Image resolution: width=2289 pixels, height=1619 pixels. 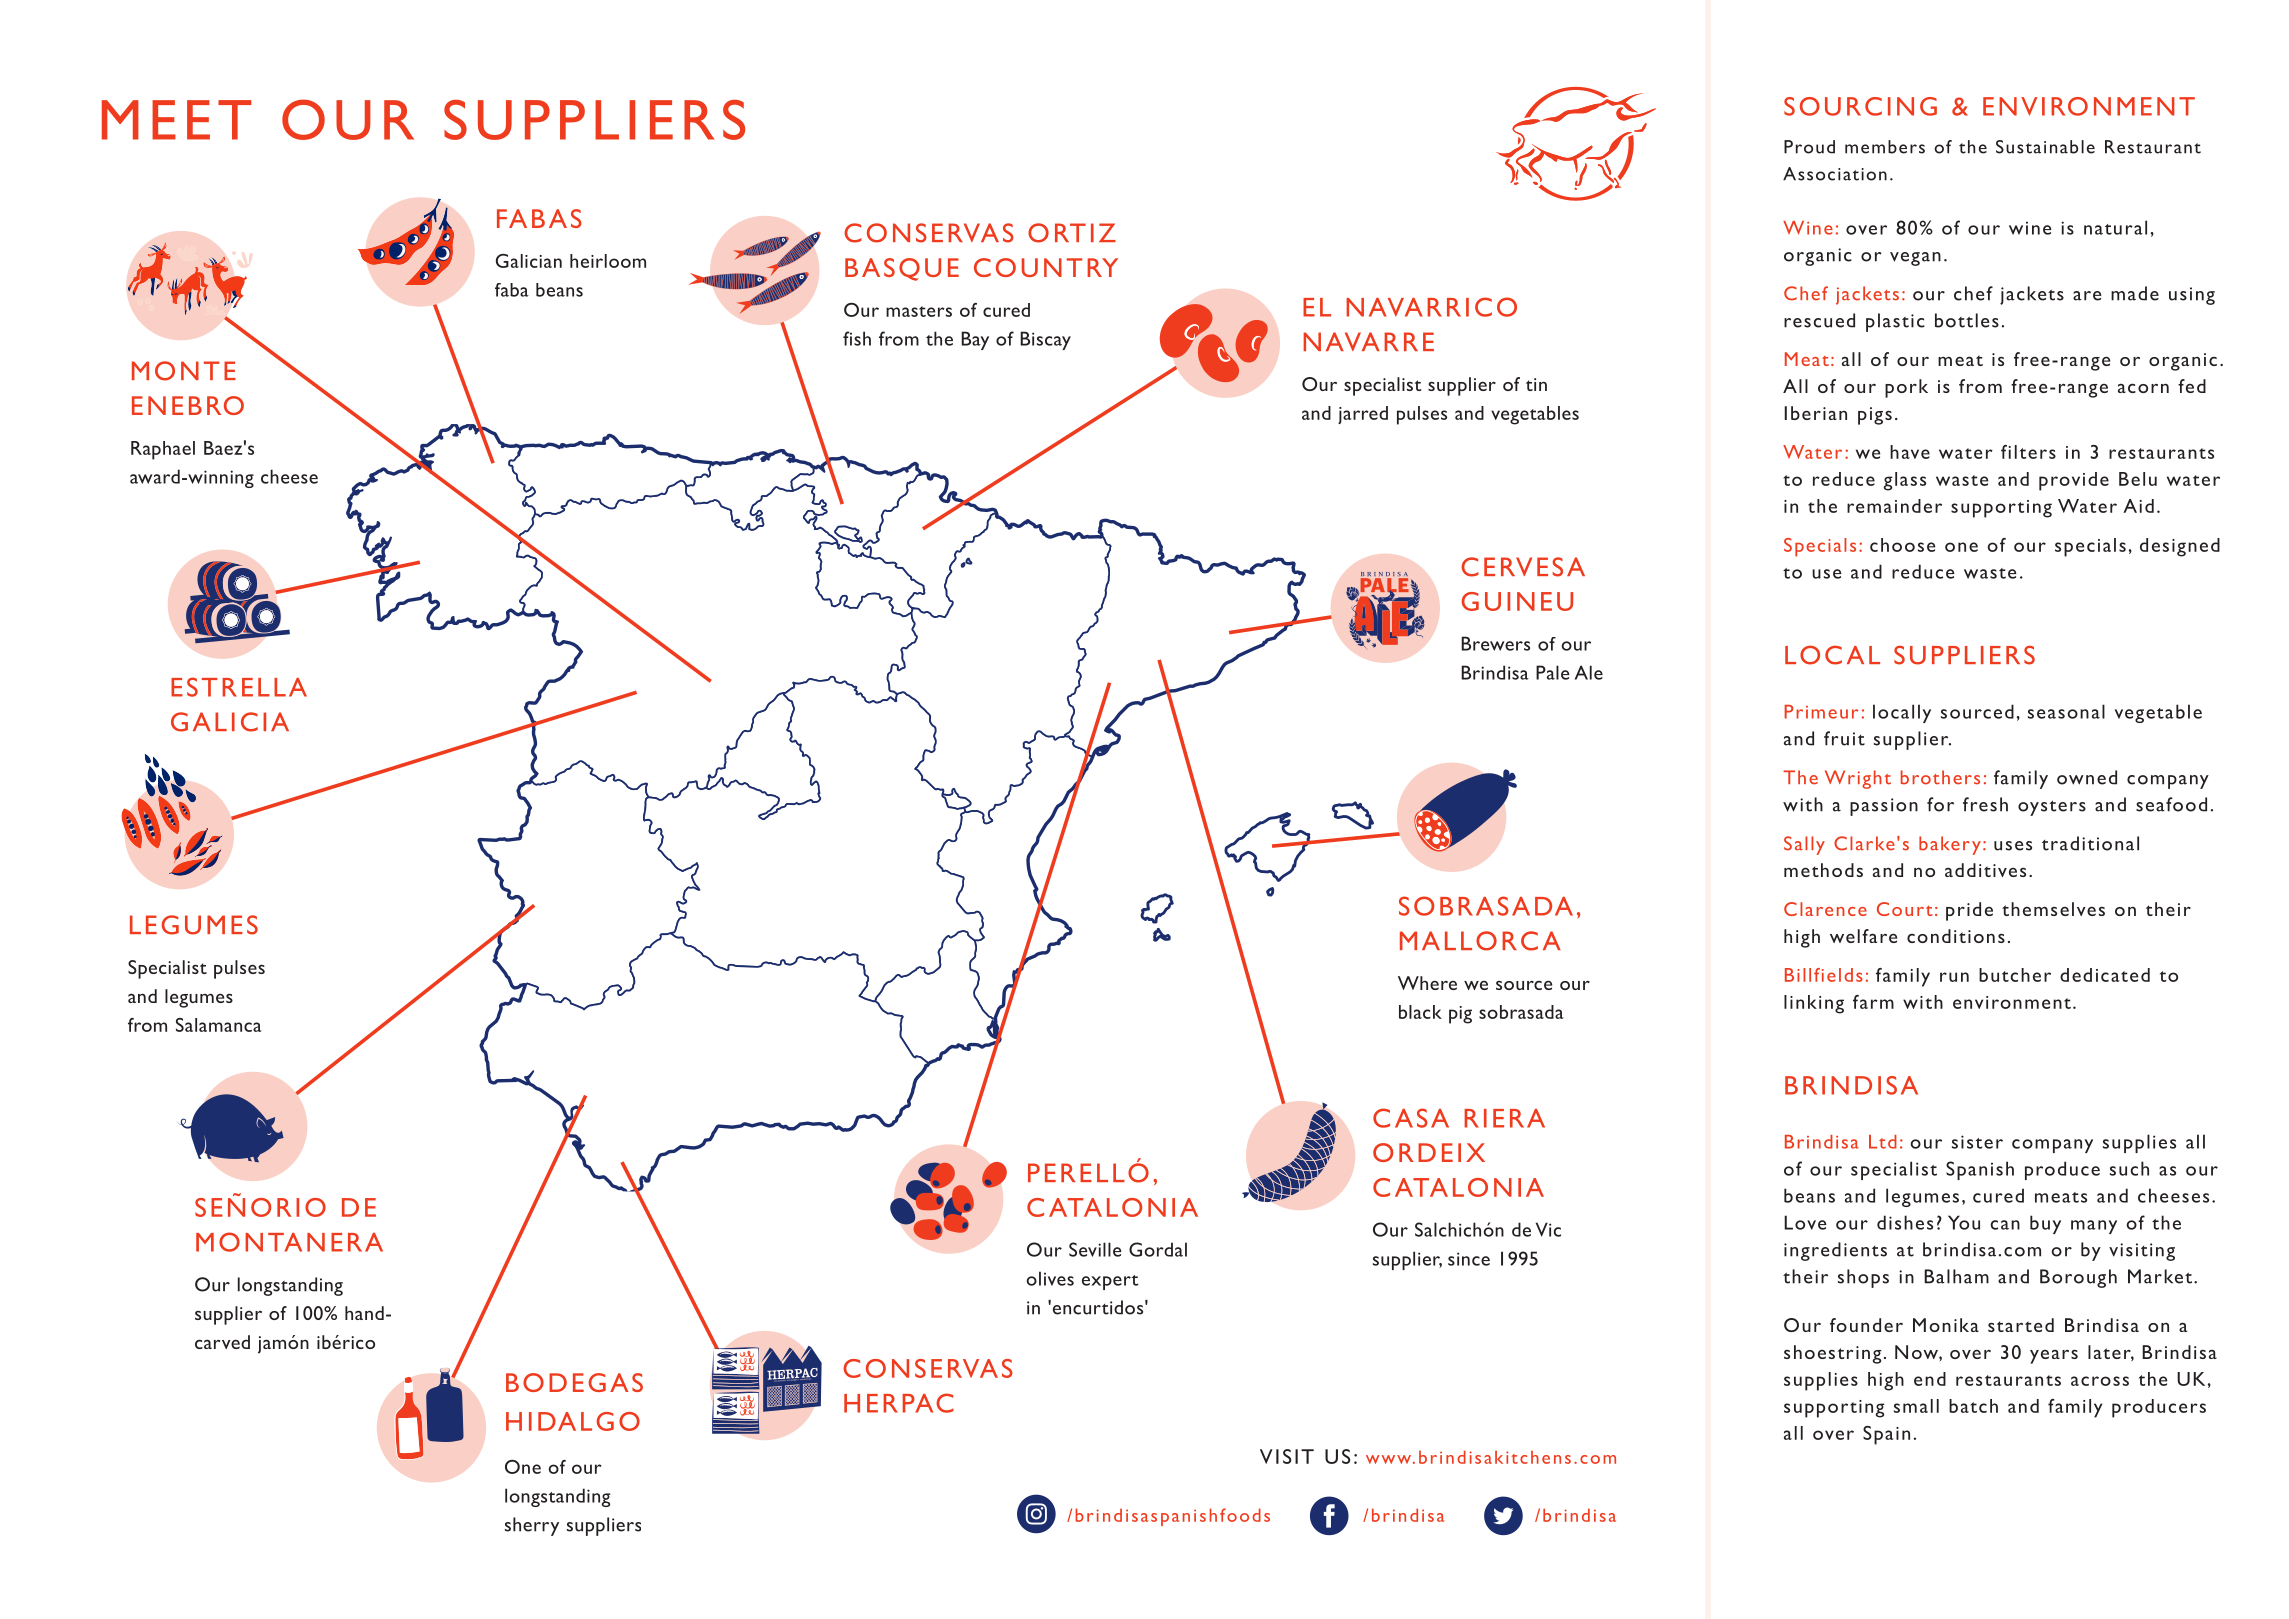 What do you see at coordinates (1885, 147) in the screenshot?
I see `members` at bounding box center [1885, 147].
